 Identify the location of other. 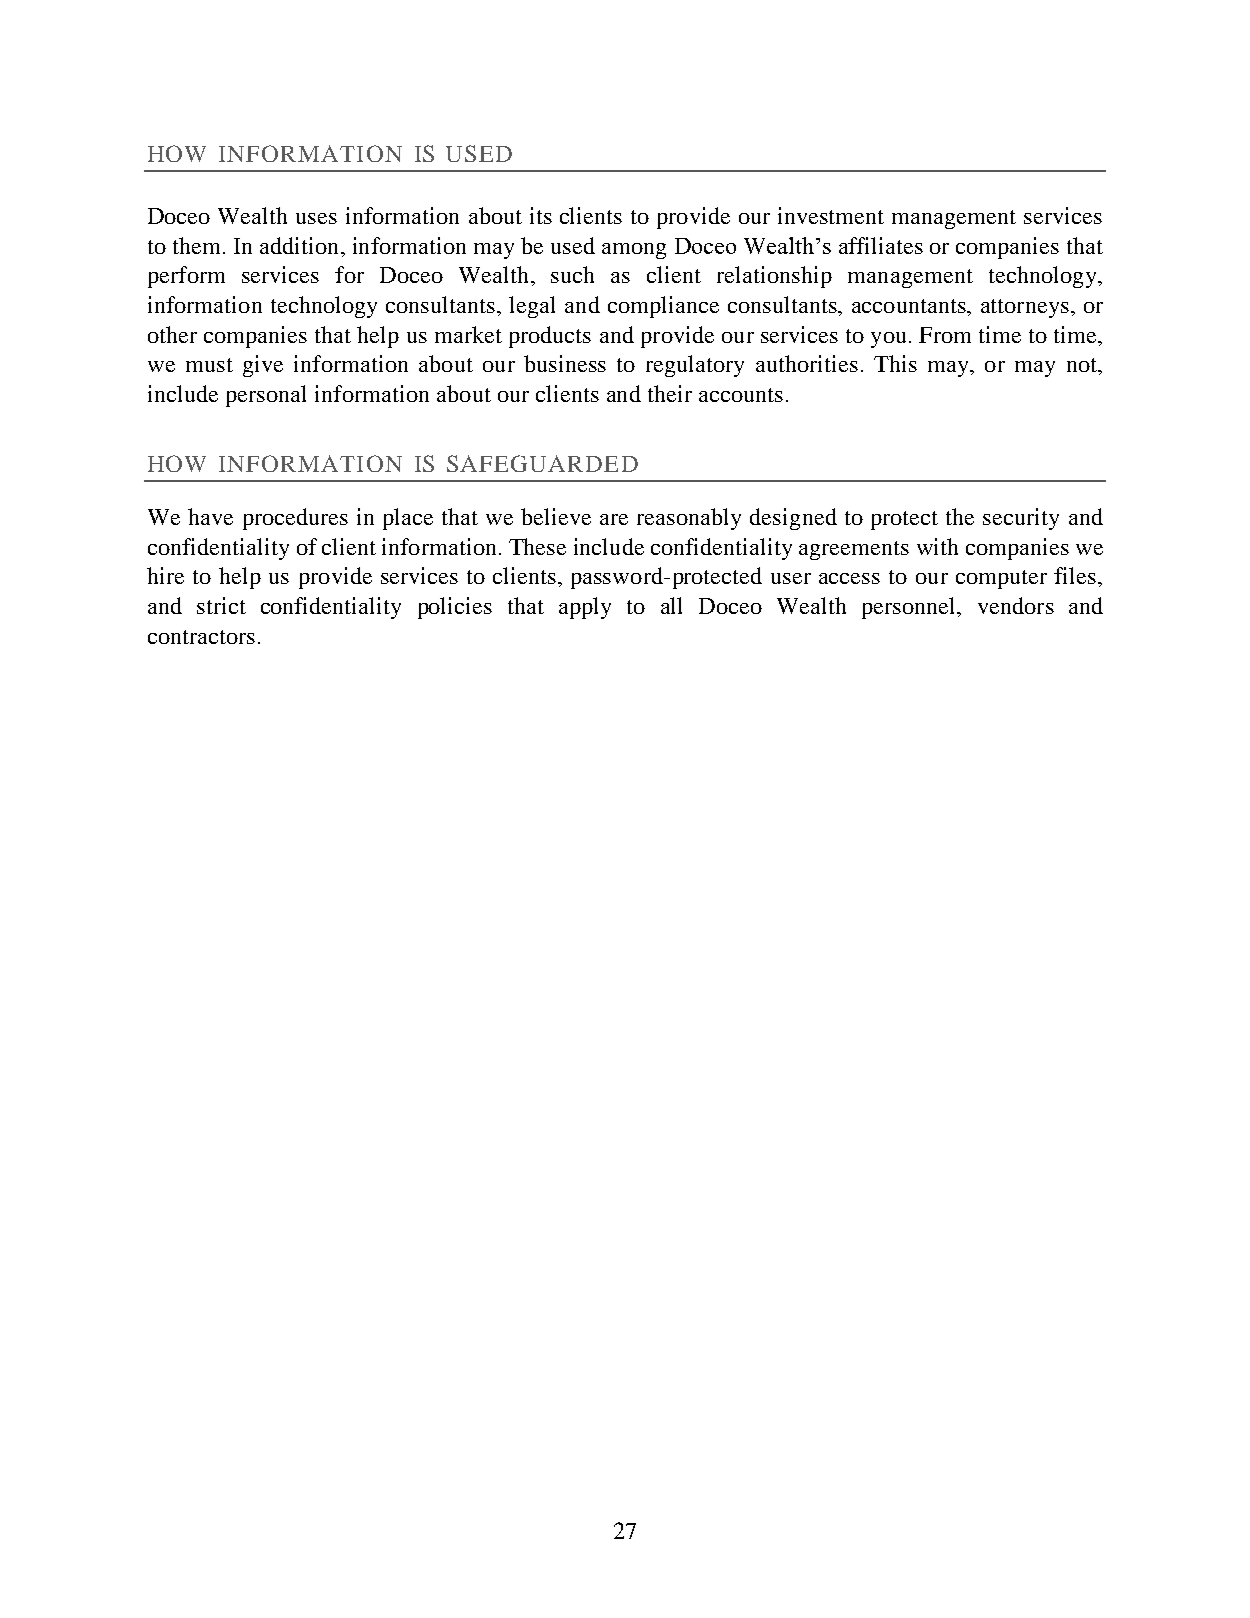
(172, 334).
